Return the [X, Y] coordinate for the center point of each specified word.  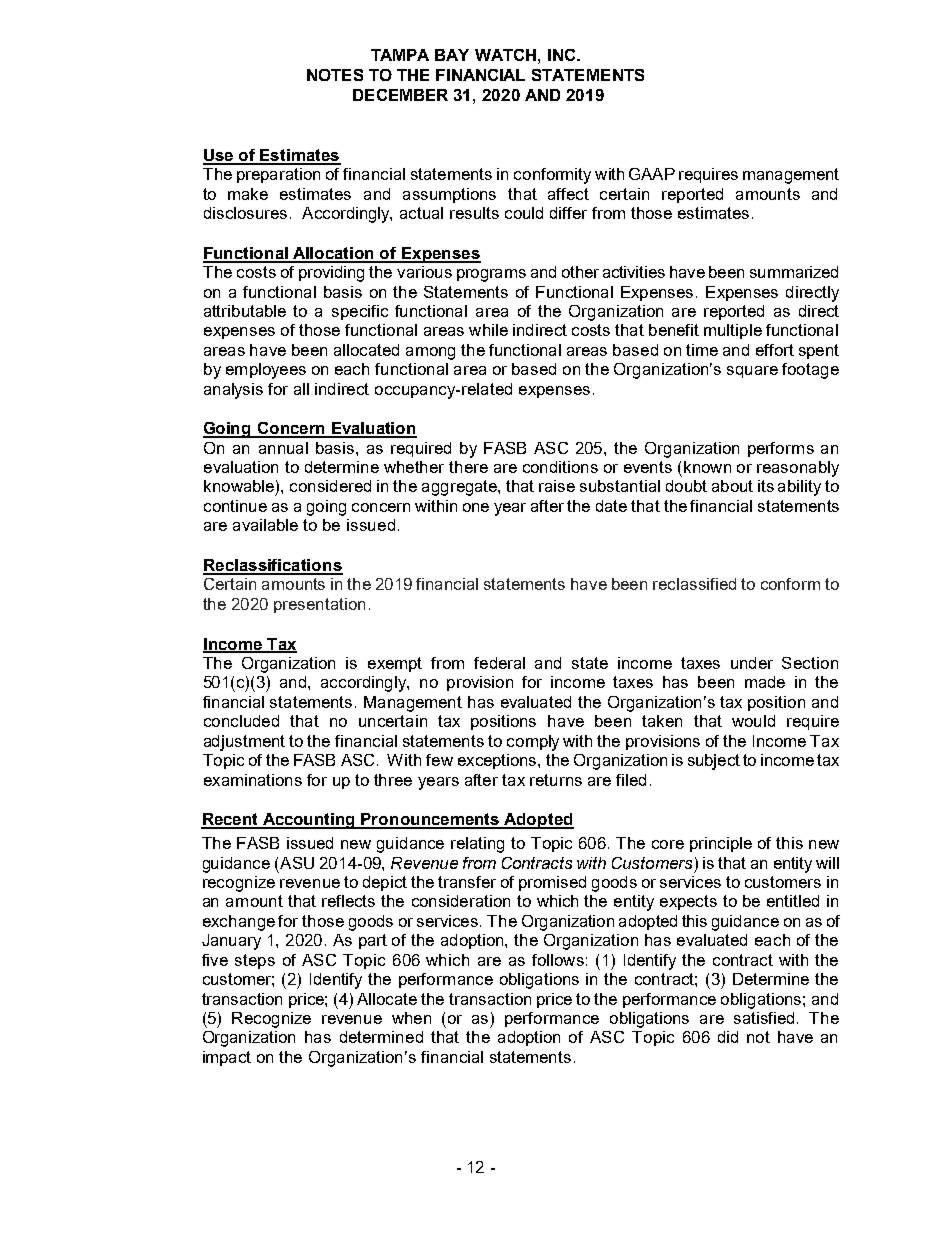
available [265, 525]
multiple [733, 331]
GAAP [652, 174]
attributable [245, 311]
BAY [452, 55]
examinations [253, 780]
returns [556, 780]
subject [714, 762]
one [476, 507]
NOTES [335, 75]
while [488, 330]
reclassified [694, 584]
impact [227, 1058]
